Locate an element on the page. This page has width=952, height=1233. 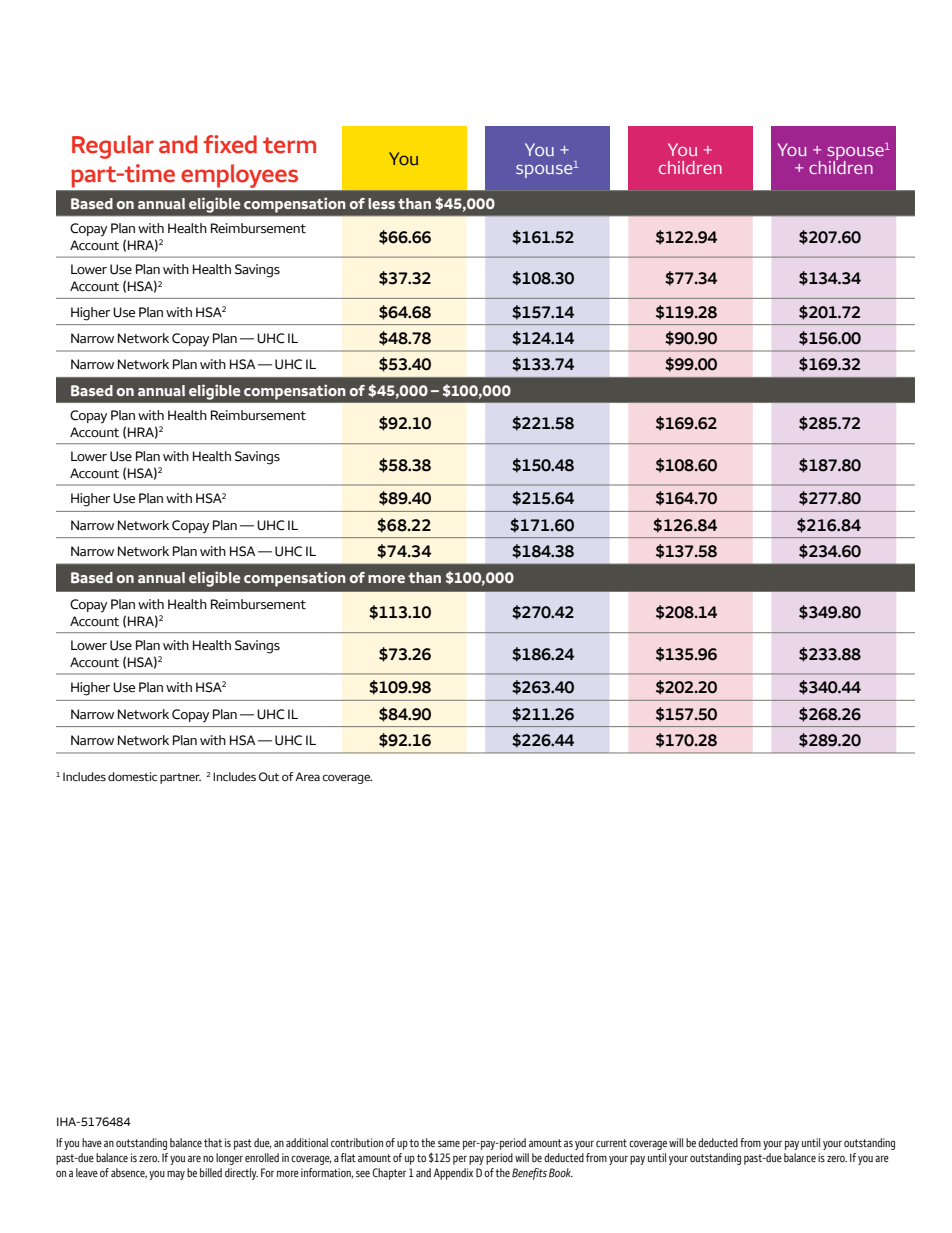
less is located at coordinates (381, 203).
